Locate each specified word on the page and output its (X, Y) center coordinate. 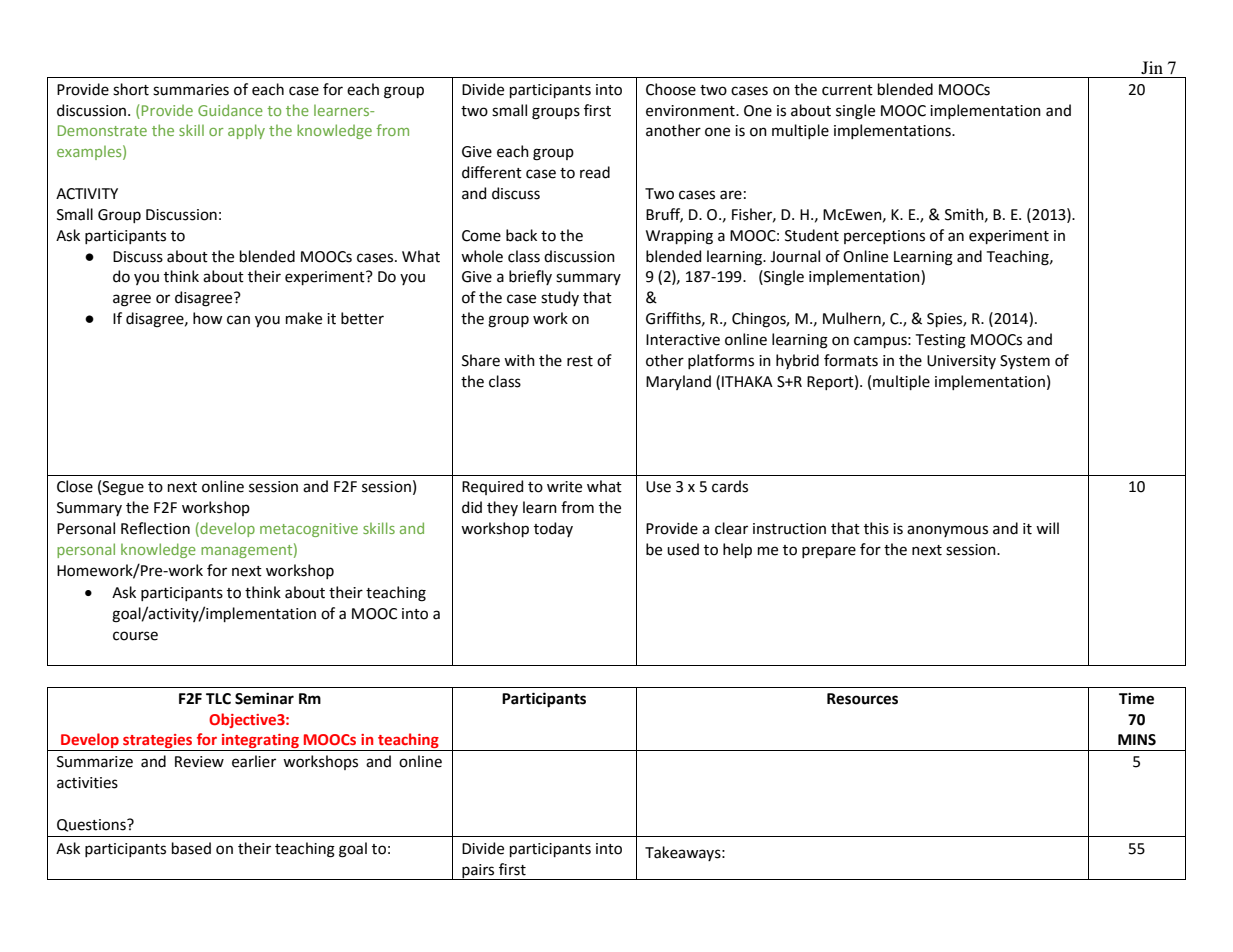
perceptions (884, 237)
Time (1136, 698)
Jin (1152, 67)
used (683, 549)
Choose (671, 89)
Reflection (155, 528)
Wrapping (679, 237)
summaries (191, 90)
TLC (218, 699)
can (238, 320)
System (1025, 362)
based (191, 848)
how (207, 318)
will (1047, 528)
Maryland (678, 382)
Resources (862, 699)
